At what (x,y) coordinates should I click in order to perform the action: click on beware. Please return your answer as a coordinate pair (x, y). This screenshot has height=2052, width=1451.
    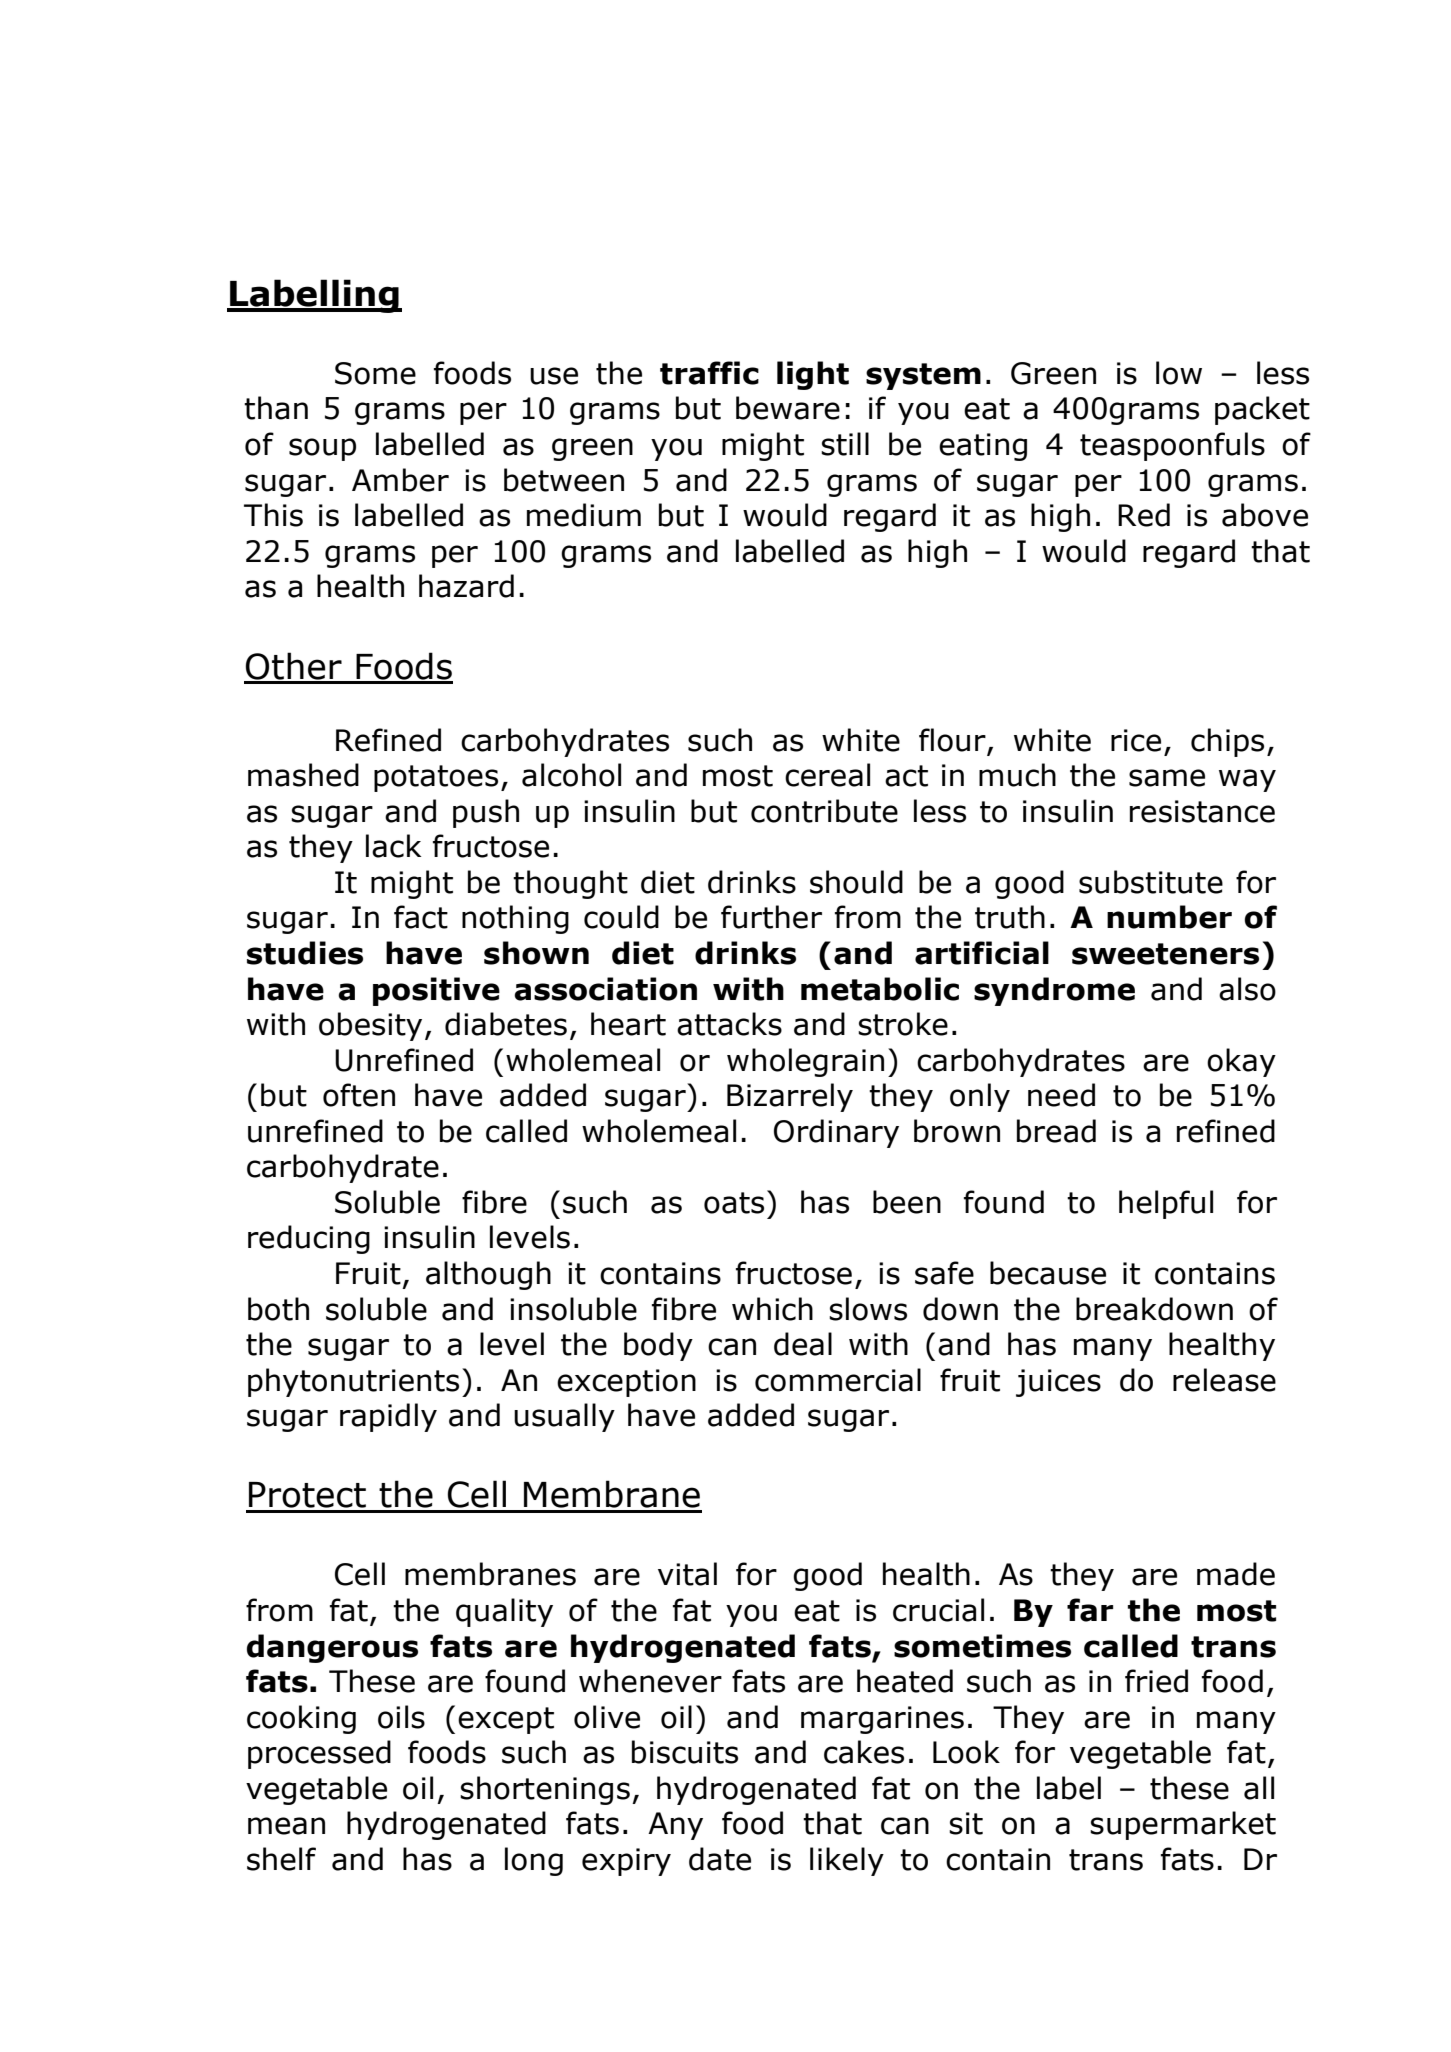
    Looking at the image, I should click on (788, 408).
